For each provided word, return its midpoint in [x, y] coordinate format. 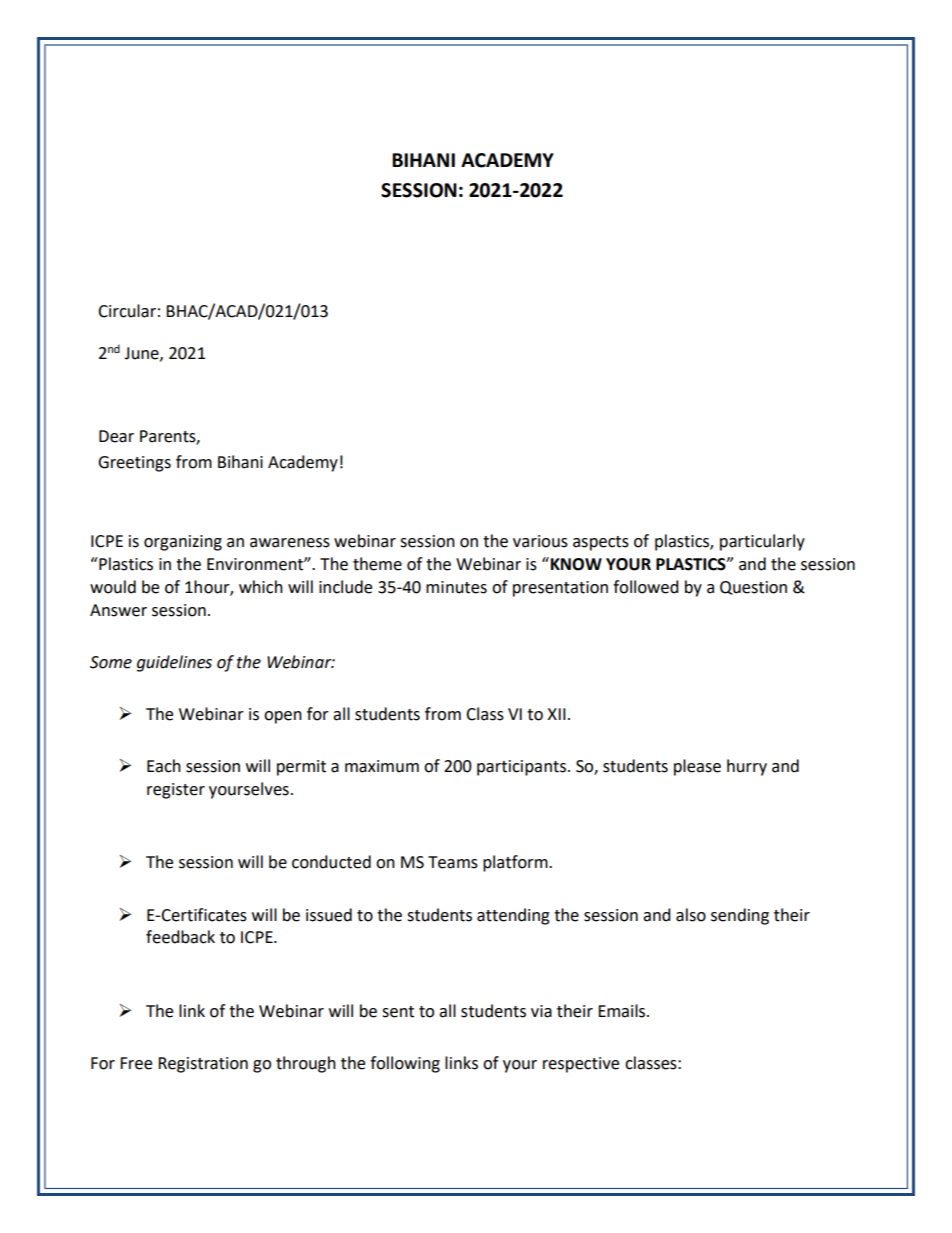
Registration [203, 1065]
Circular [127, 311]
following [405, 1064]
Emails [623, 1011]
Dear [116, 436]
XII [556, 714]
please [697, 767]
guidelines [174, 663]
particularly [762, 542]
